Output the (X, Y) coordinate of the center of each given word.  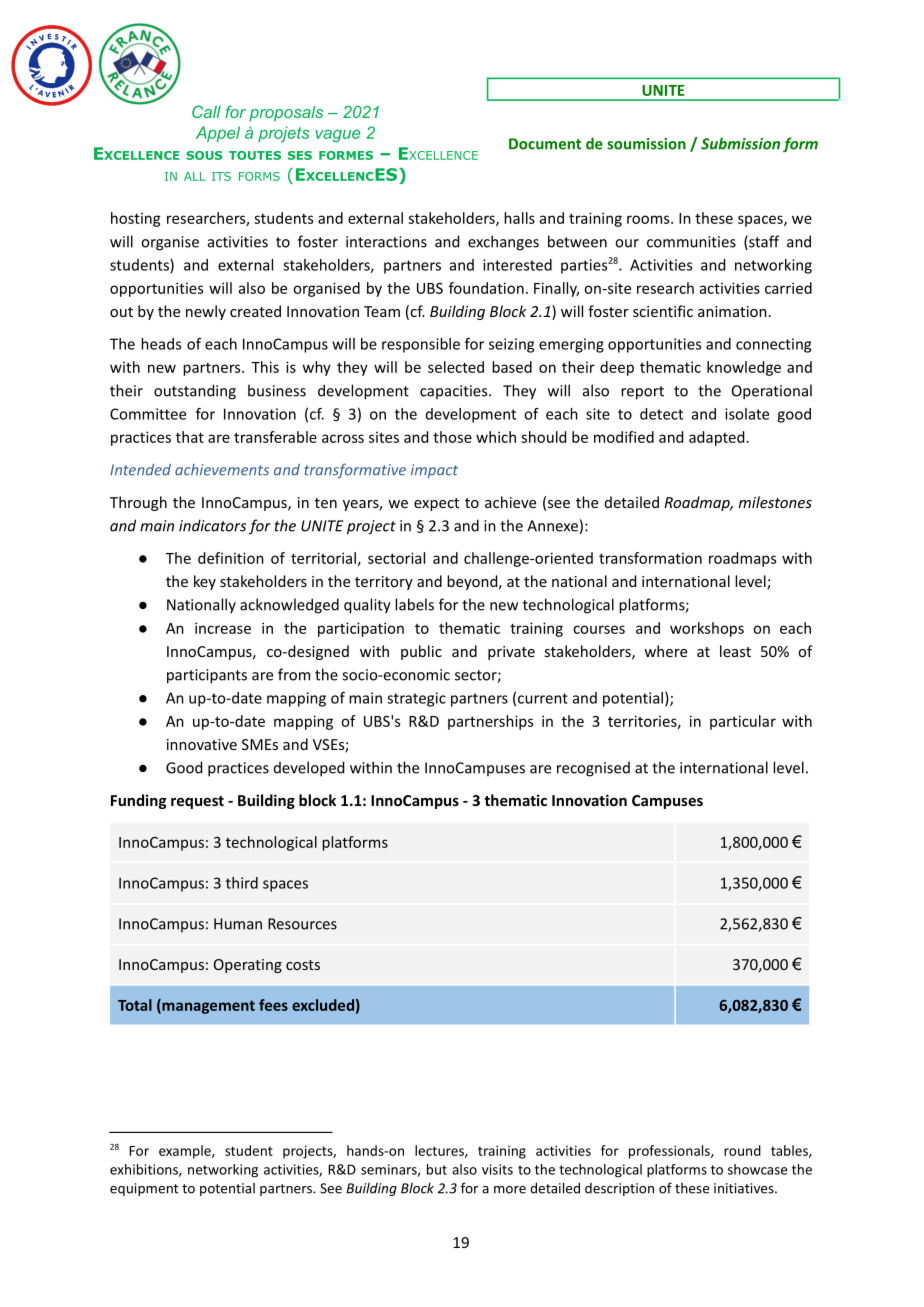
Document (545, 144)
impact (434, 471)
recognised (593, 769)
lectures (440, 1151)
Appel (218, 134)
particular (743, 722)
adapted (716, 438)
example (186, 1152)
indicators (212, 525)
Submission (740, 143)
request (197, 802)
